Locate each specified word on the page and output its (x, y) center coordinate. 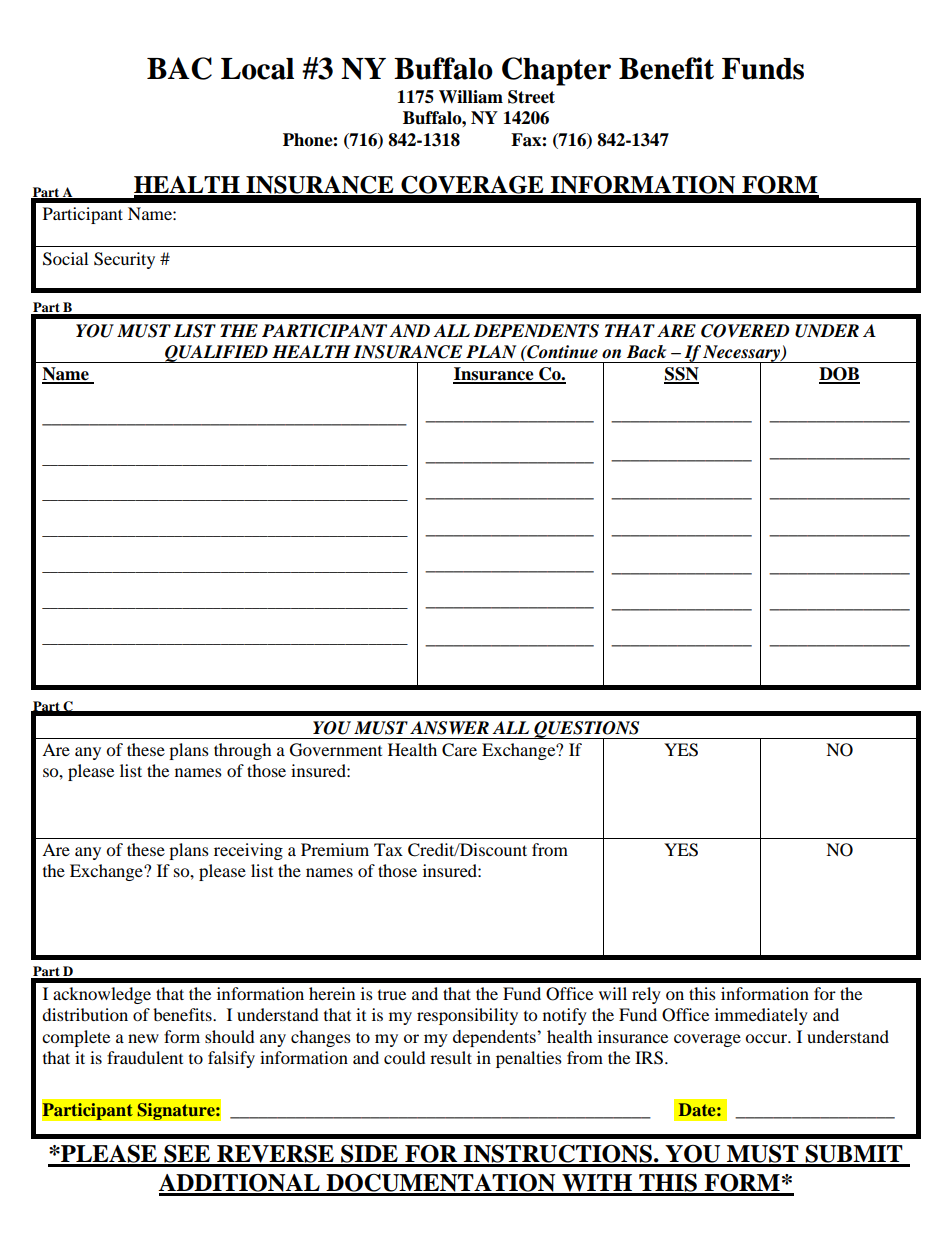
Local (257, 69)
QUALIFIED (216, 354)
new (143, 1038)
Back (646, 352)
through (243, 751)
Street (531, 97)
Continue (561, 352)
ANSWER (449, 728)
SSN (681, 375)
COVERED (745, 331)
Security (124, 260)
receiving (248, 851)
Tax (388, 849)
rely (646, 995)
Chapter (556, 71)
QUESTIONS (587, 730)
